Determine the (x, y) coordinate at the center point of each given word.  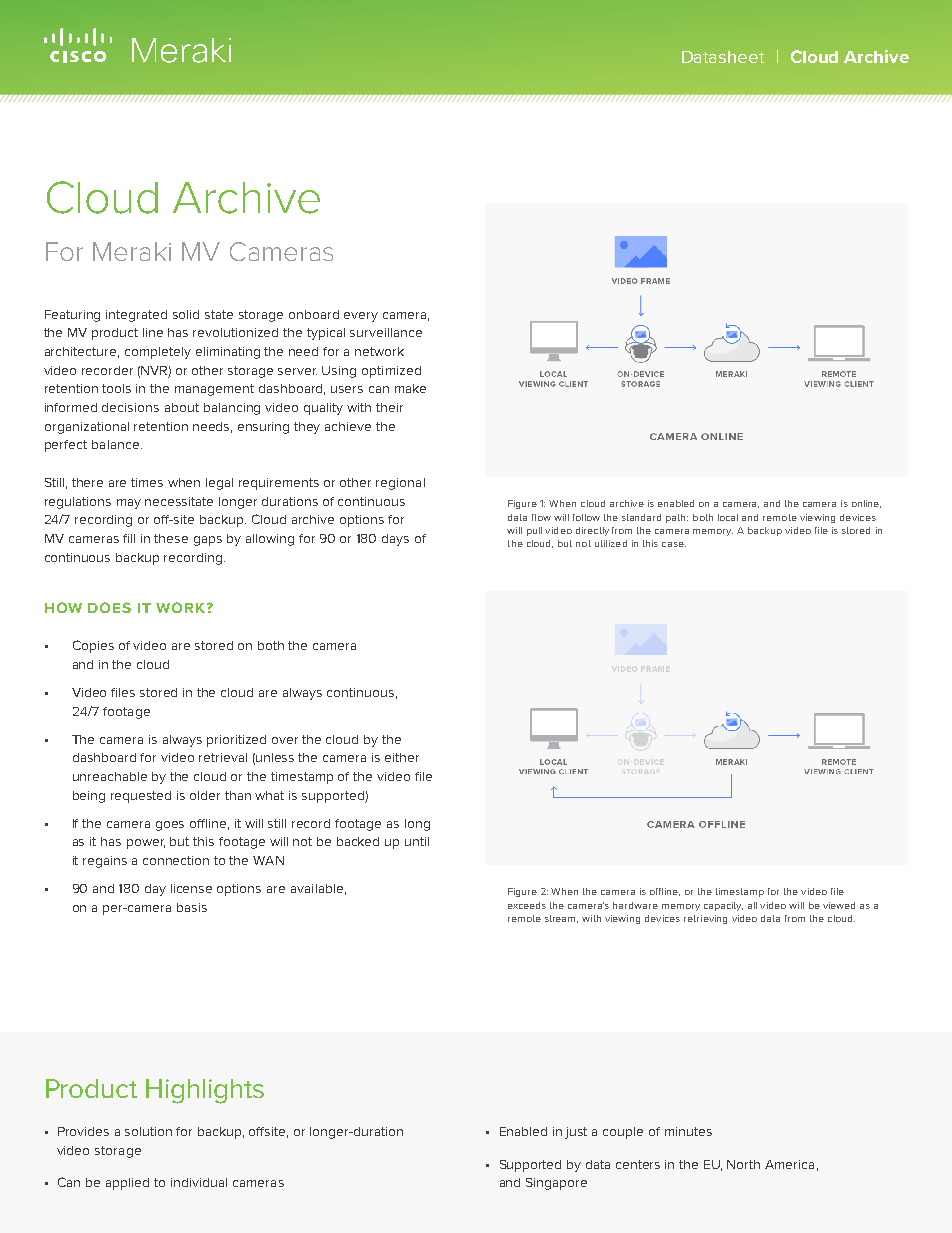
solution (148, 1131)
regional (400, 484)
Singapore (556, 1184)
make (410, 388)
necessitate (179, 501)
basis (192, 907)
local (728, 517)
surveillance (386, 332)
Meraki (132, 251)
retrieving (705, 919)
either (402, 757)
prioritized (236, 741)
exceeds (527, 905)
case (674, 544)
